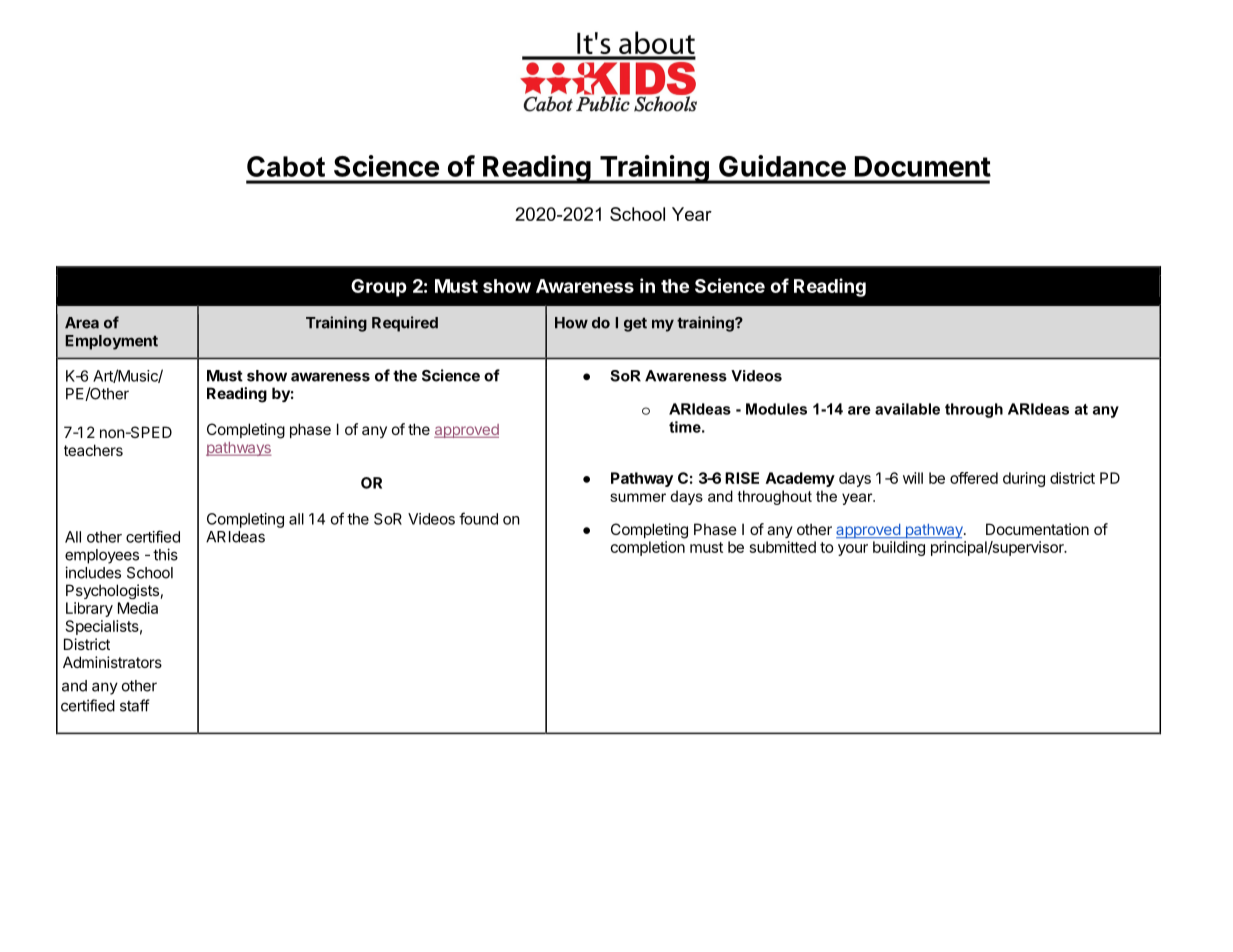 This screenshot has height=952, width=1233. I want to click on Employment, so click(111, 342).
